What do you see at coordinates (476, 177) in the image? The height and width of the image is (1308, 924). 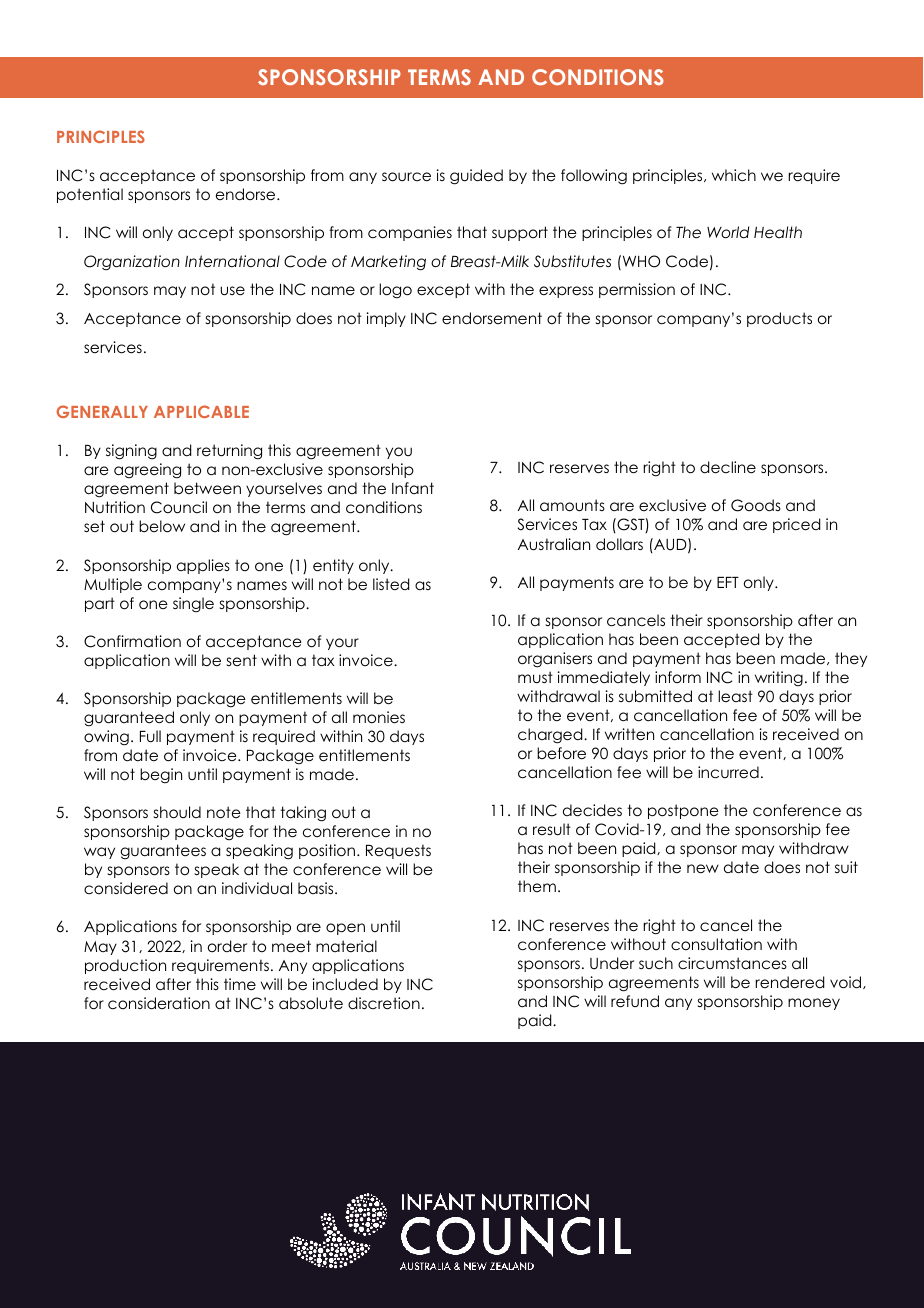 I see `guided` at bounding box center [476, 177].
